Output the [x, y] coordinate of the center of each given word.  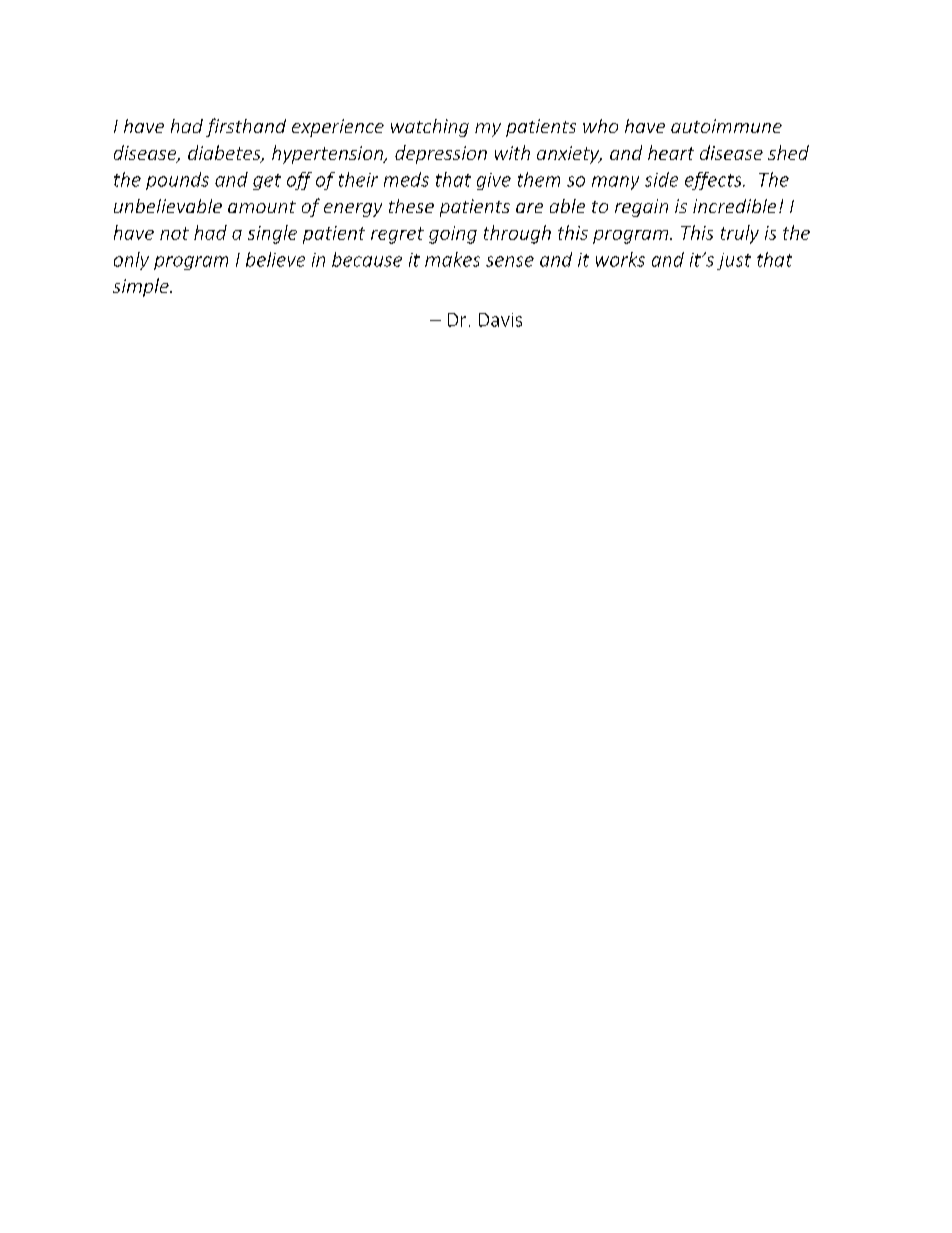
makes [452, 259]
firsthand [246, 127]
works [620, 259]
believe [275, 259]
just [734, 261]
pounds [177, 181]
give [494, 181]
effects [714, 181]
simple [142, 287]
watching [430, 128]
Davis [500, 320]
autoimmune [726, 126]
